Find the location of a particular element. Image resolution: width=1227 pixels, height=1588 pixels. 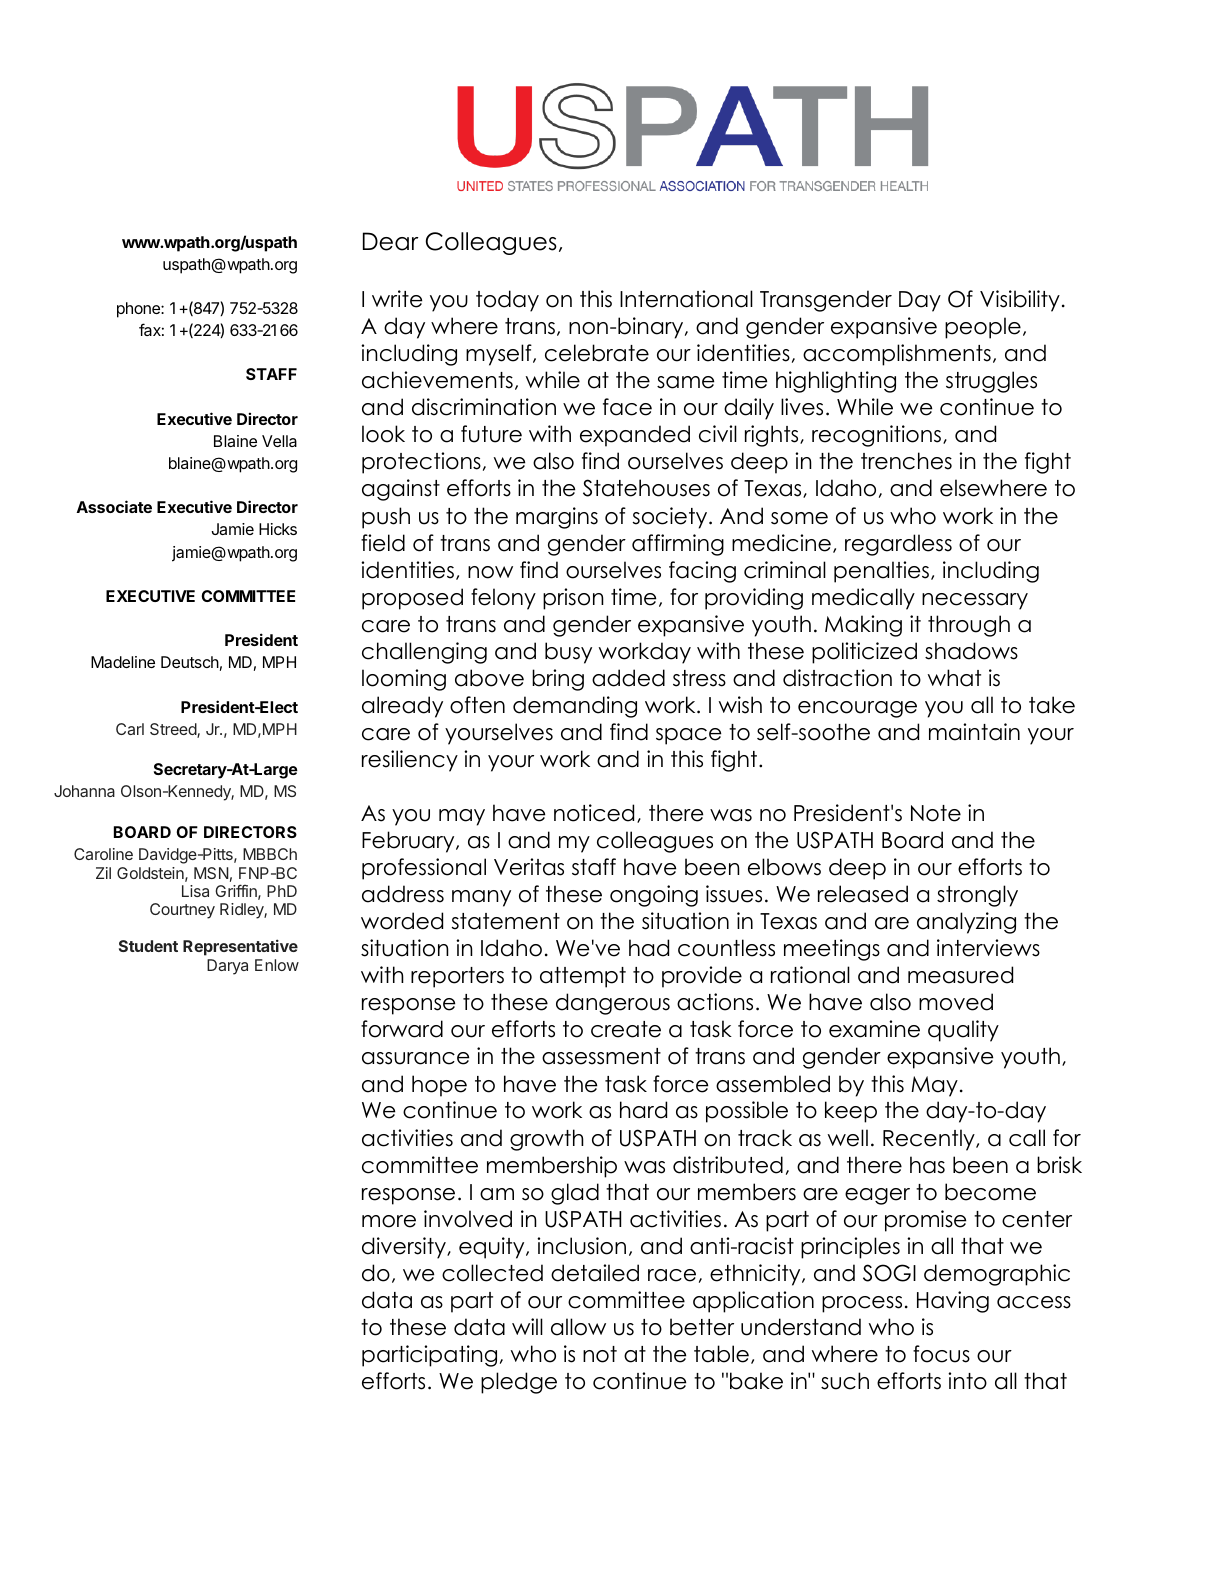

Note is located at coordinates (936, 813).
